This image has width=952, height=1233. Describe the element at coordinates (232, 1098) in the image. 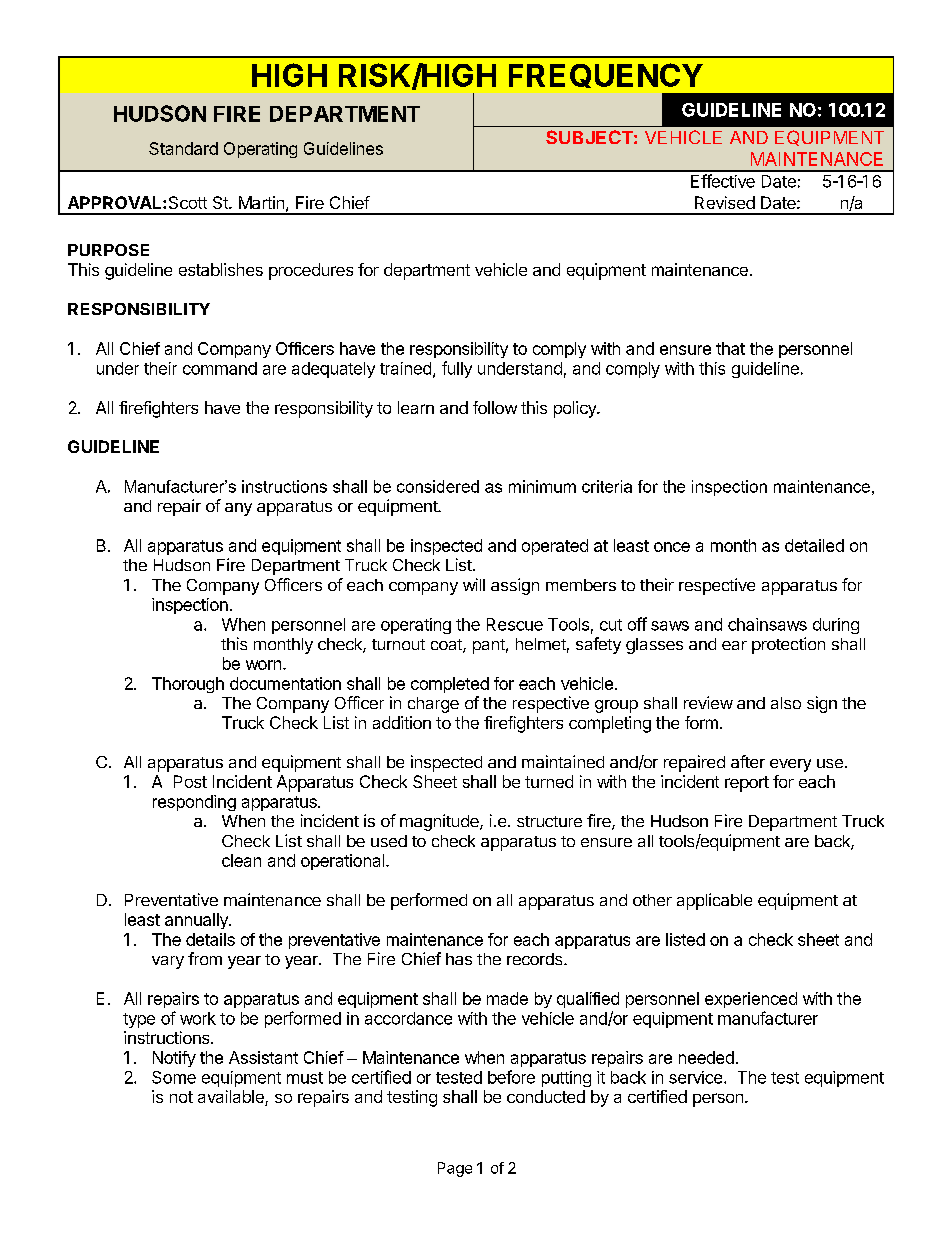

I see `available` at that location.
